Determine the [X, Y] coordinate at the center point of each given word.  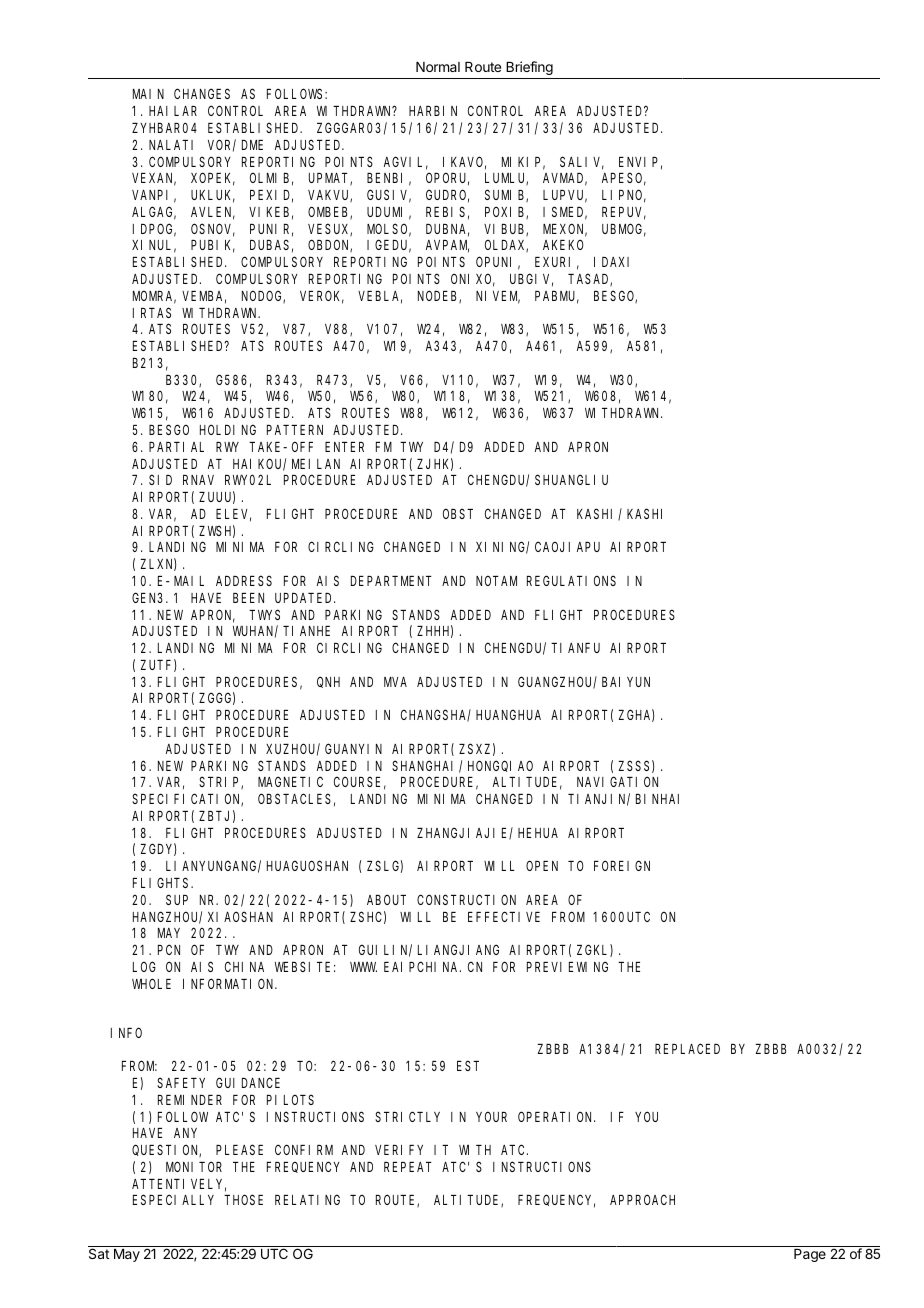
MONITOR [194, 1167]
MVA [395, 682]
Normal [438, 67]
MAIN [148, 94]
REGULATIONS [571, 581]
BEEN [248, 598]
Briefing [529, 68]
